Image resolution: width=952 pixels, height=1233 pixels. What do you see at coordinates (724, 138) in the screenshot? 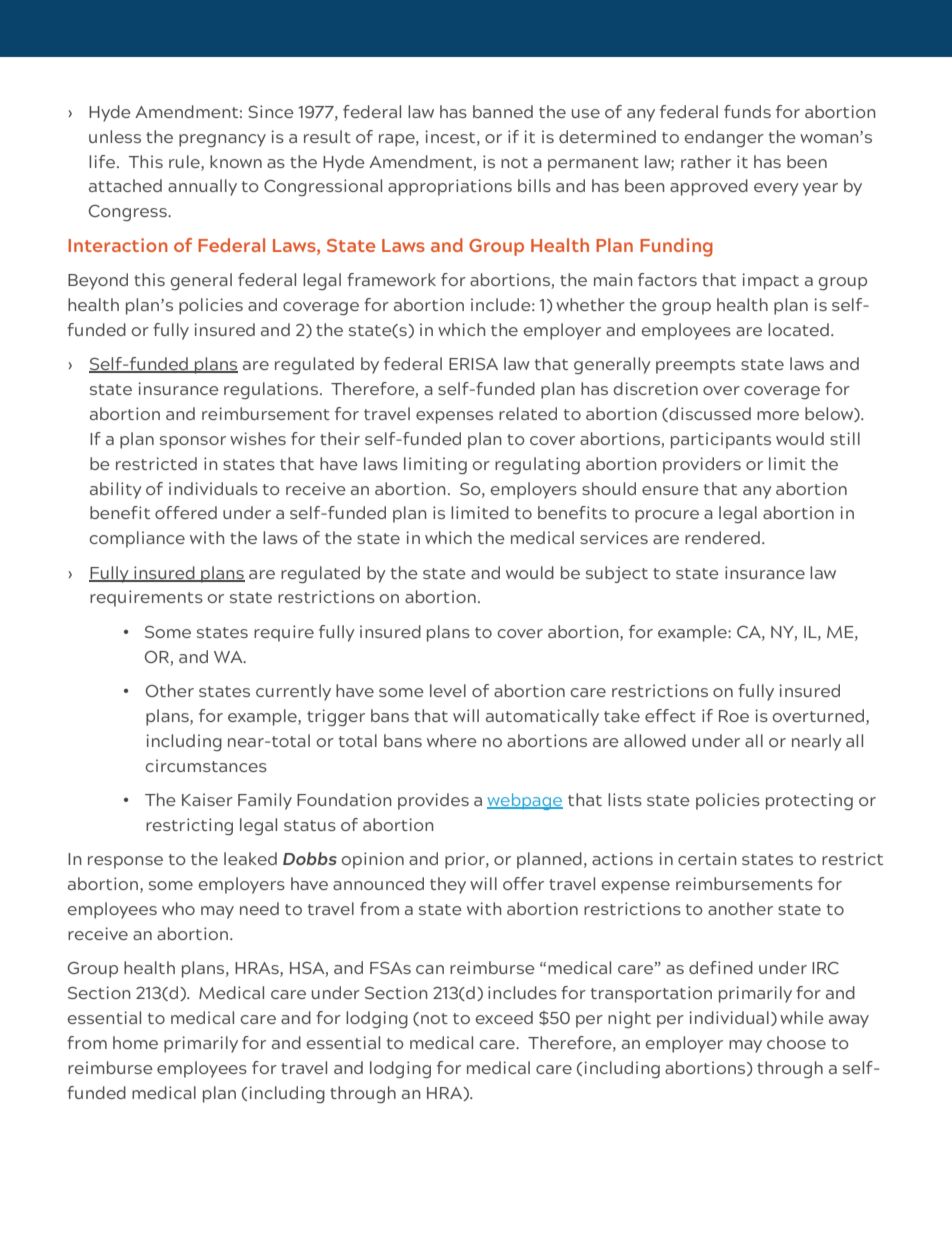
I see `endanger` at bounding box center [724, 138].
